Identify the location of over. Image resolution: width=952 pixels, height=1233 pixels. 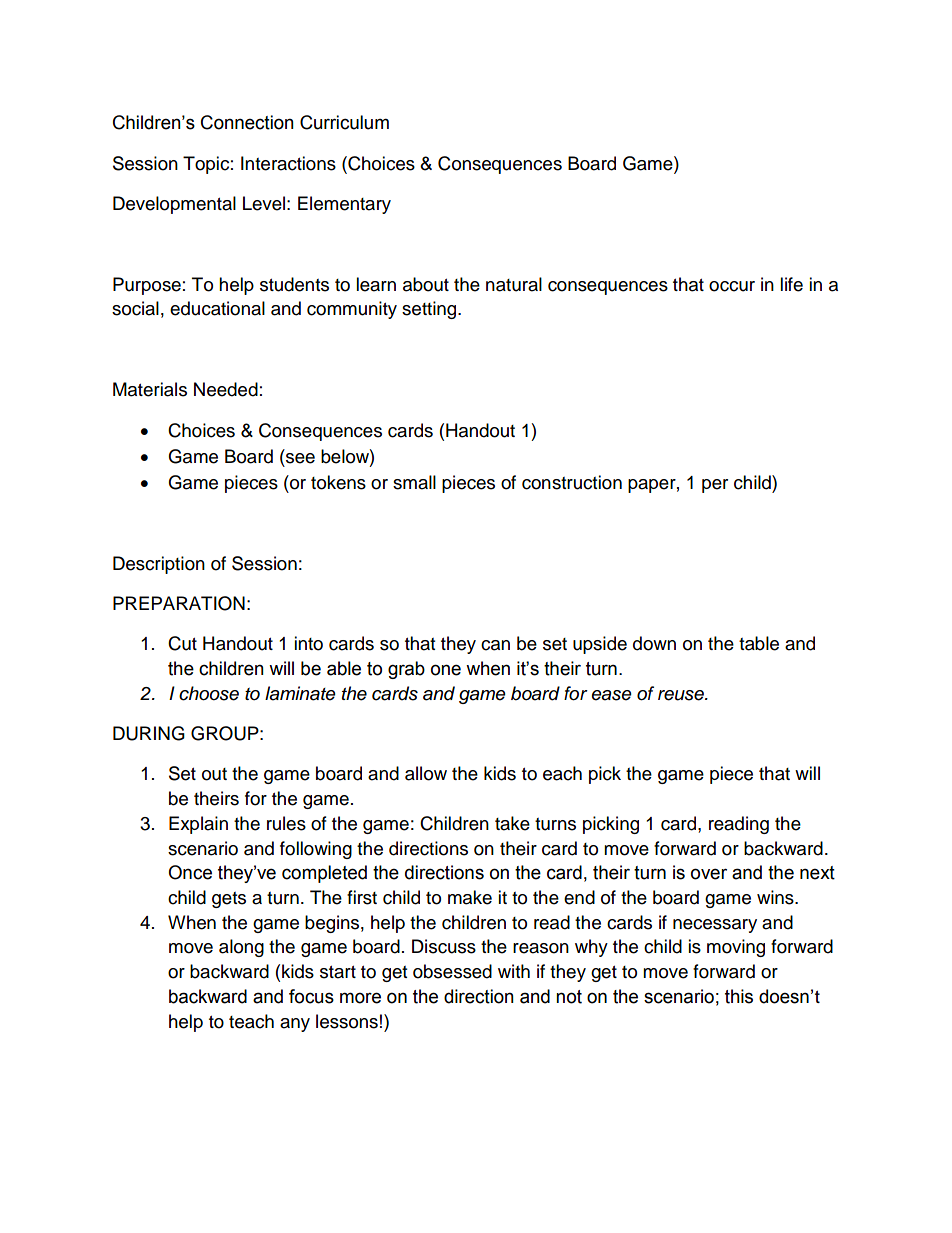
(709, 874).
